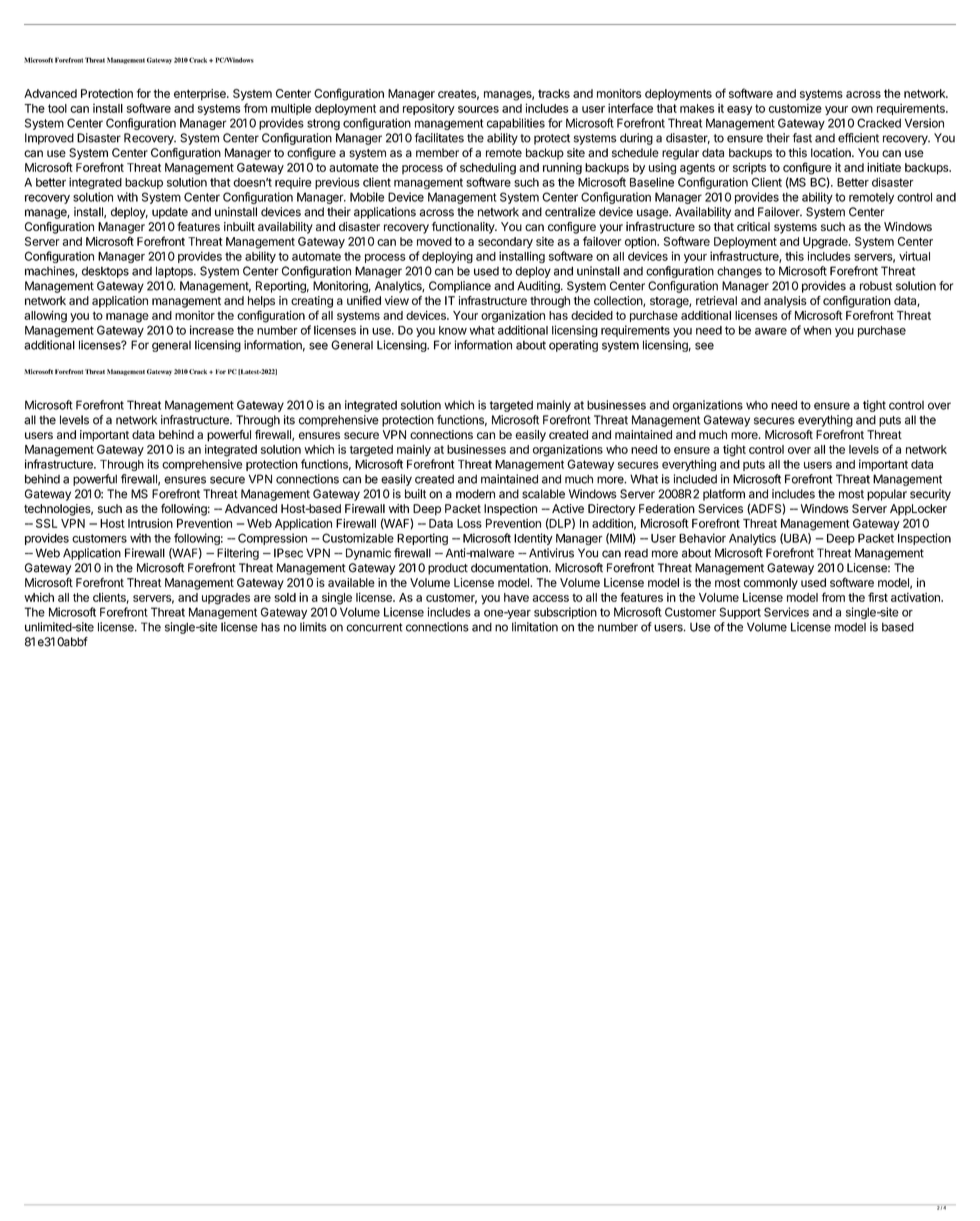  Describe the element at coordinates (573, 346) in the image. I see `operating` at that location.
